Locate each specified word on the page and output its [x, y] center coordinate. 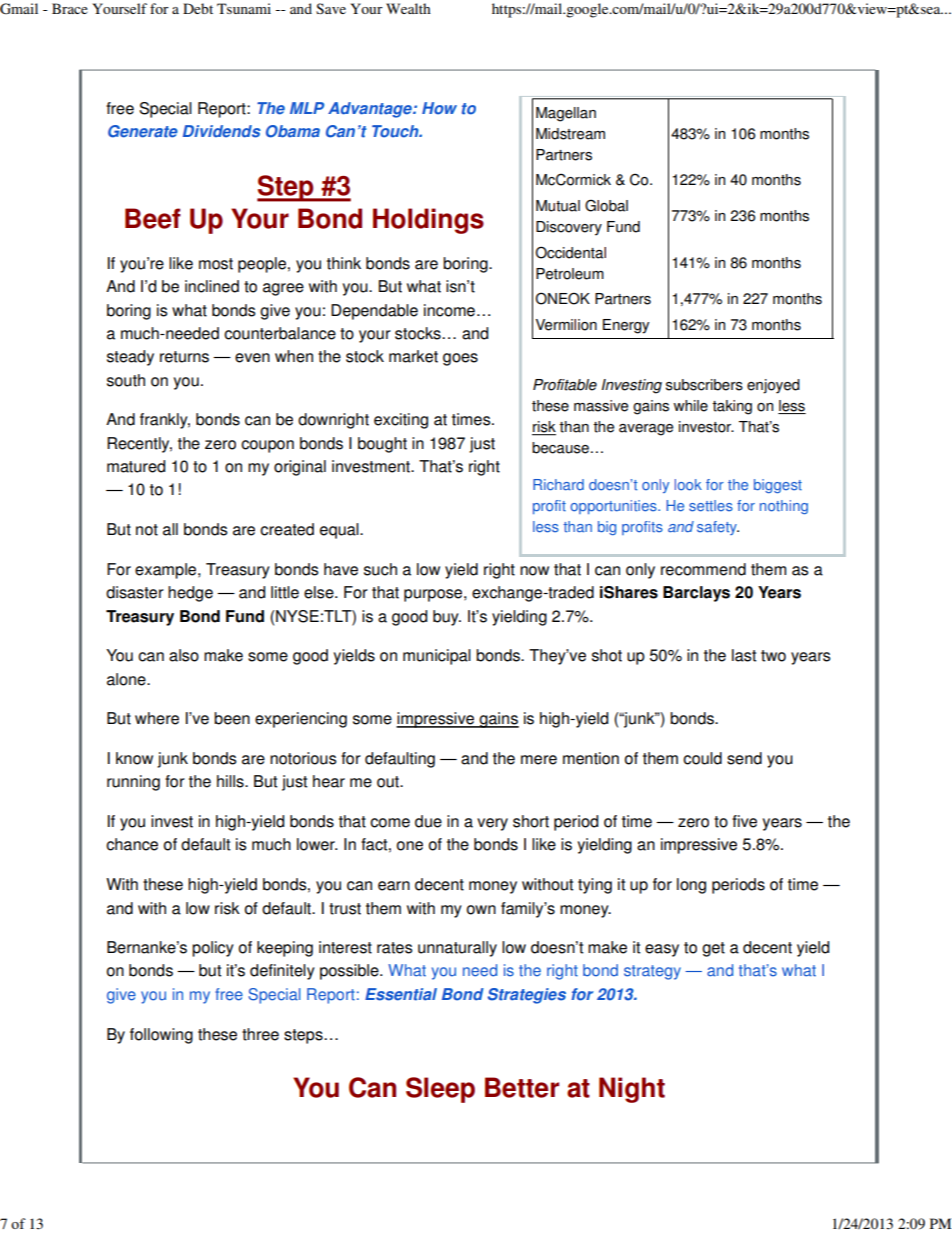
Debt [198, 8]
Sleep [440, 1090]
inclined [212, 286]
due [428, 821]
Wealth [408, 8]
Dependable [374, 312]
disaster [135, 592]
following [161, 1036]
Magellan [566, 114]
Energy [626, 326]
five [744, 821]
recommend [703, 569]
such [380, 569]
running [133, 783]
